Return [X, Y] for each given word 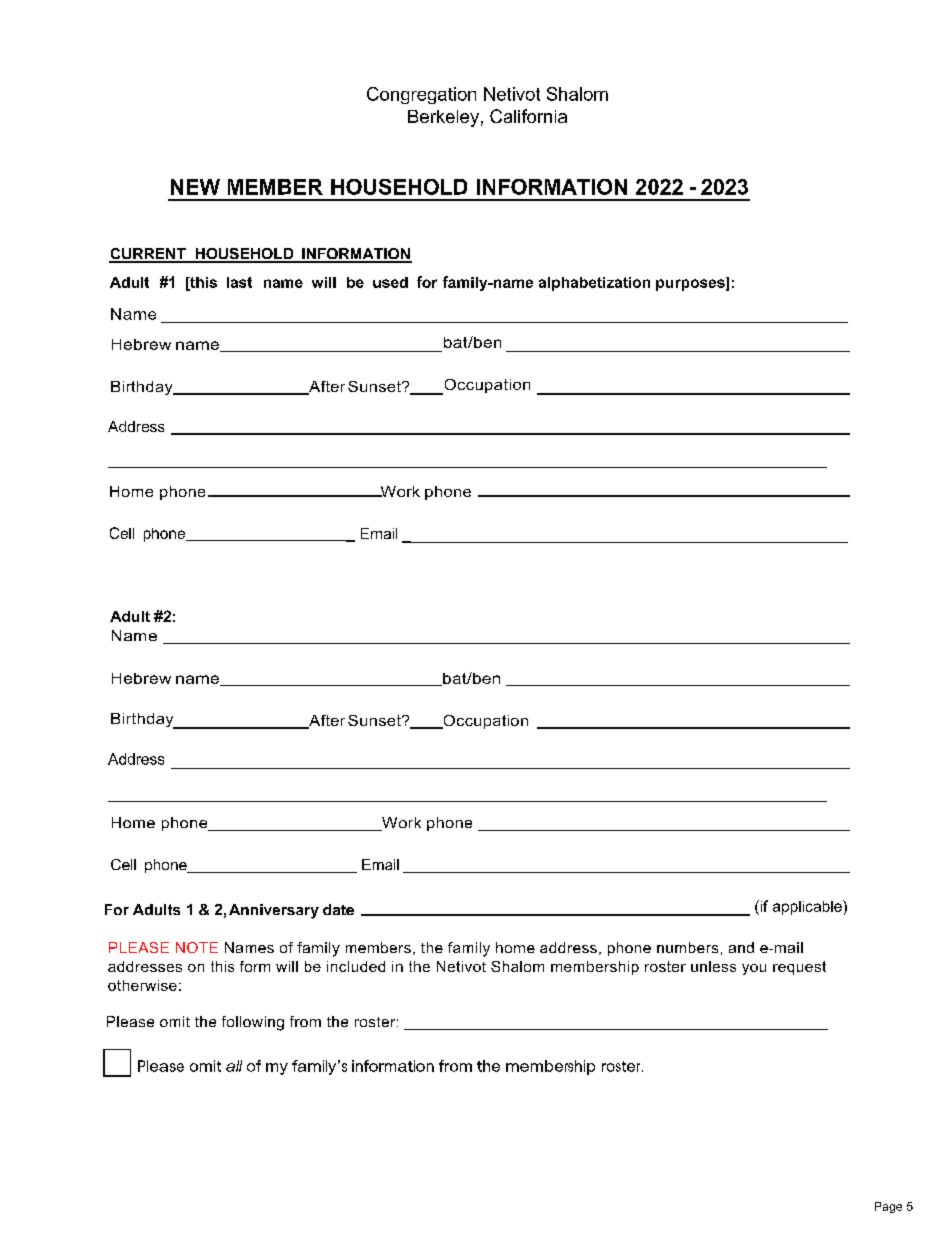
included [356, 966]
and [741, 947]
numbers [687, 947]
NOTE [197, 947]
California [528, 116]
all [234, 1066]
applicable [808, 907]
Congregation [421, 95]
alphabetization [594, 284]
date [338, 909]
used [390, 282]
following [253, 1023]
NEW [195, 187]
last [239, 282]
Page [888, 1207]
